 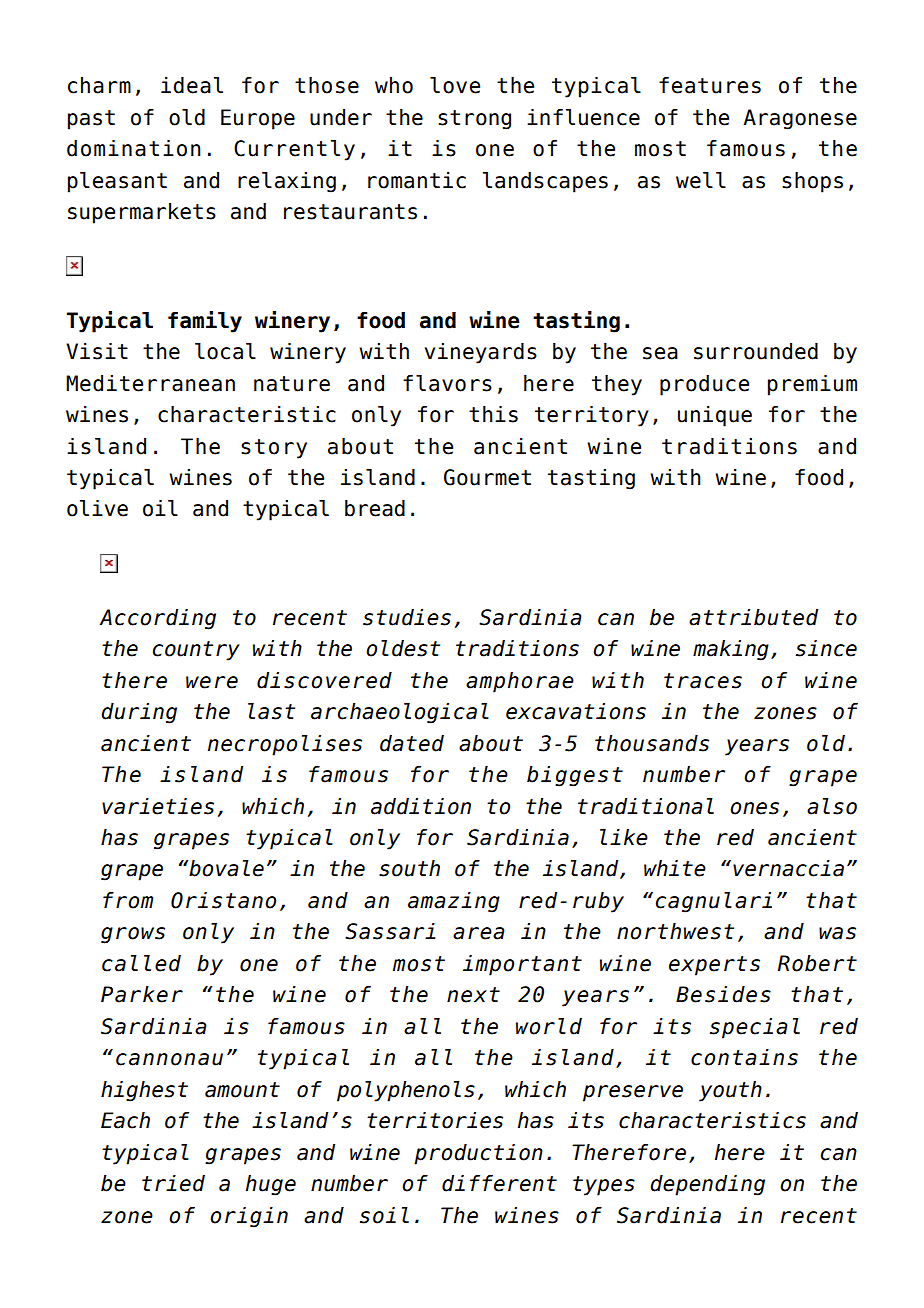 I want to click on tried, so click(x=173, y=1183).
